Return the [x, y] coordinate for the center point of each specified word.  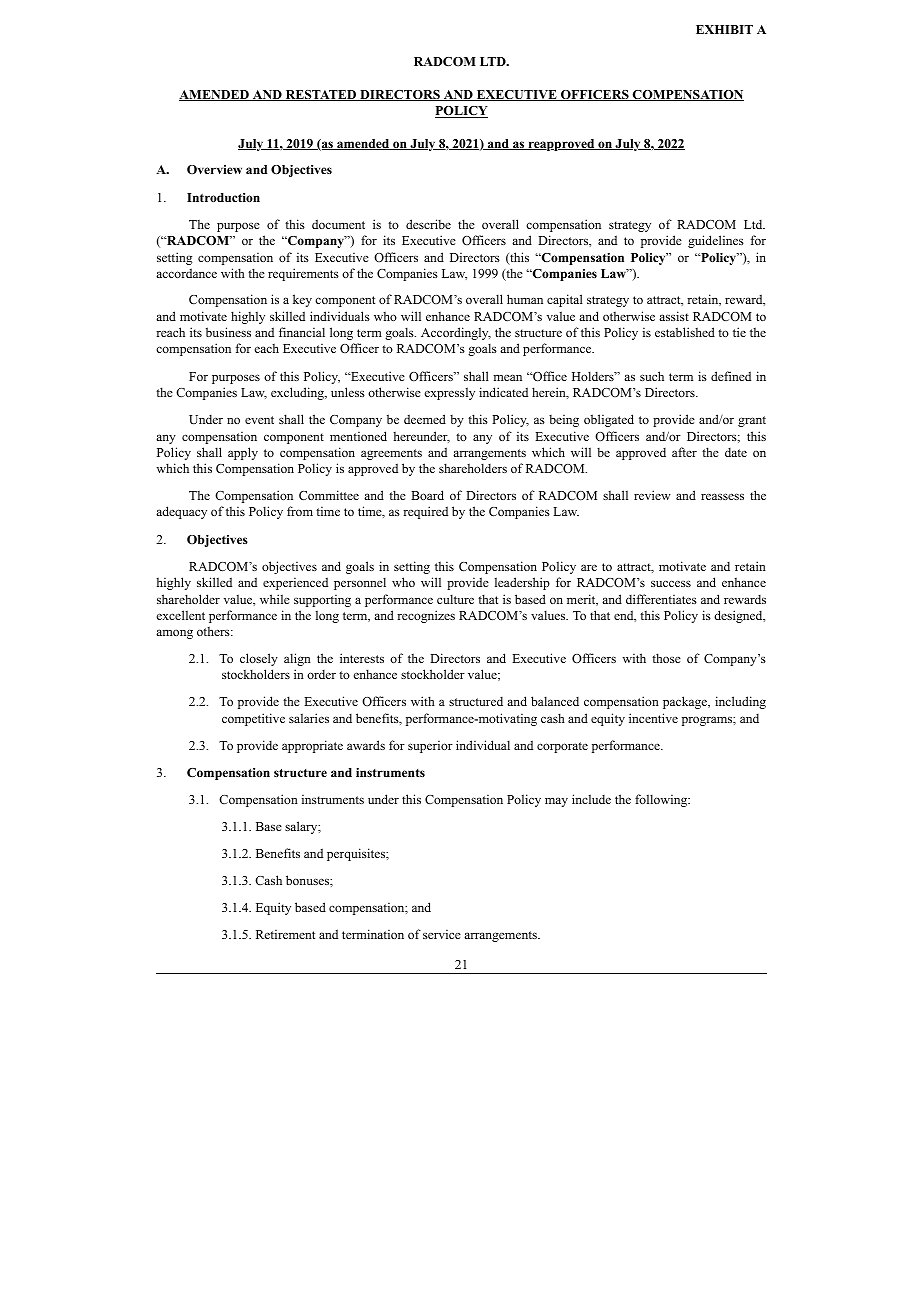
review [652, 495]
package [686, 702]
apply [243, 453]
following [662, 800]
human [525, 299]
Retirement [285, 934]
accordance [186, 273]
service [442, 934]
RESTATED [321, 95]
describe [428, 224]
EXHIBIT [724, 29]
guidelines [716, 241]
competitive [253, 719]
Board [427, 495]
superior [430, 747]
